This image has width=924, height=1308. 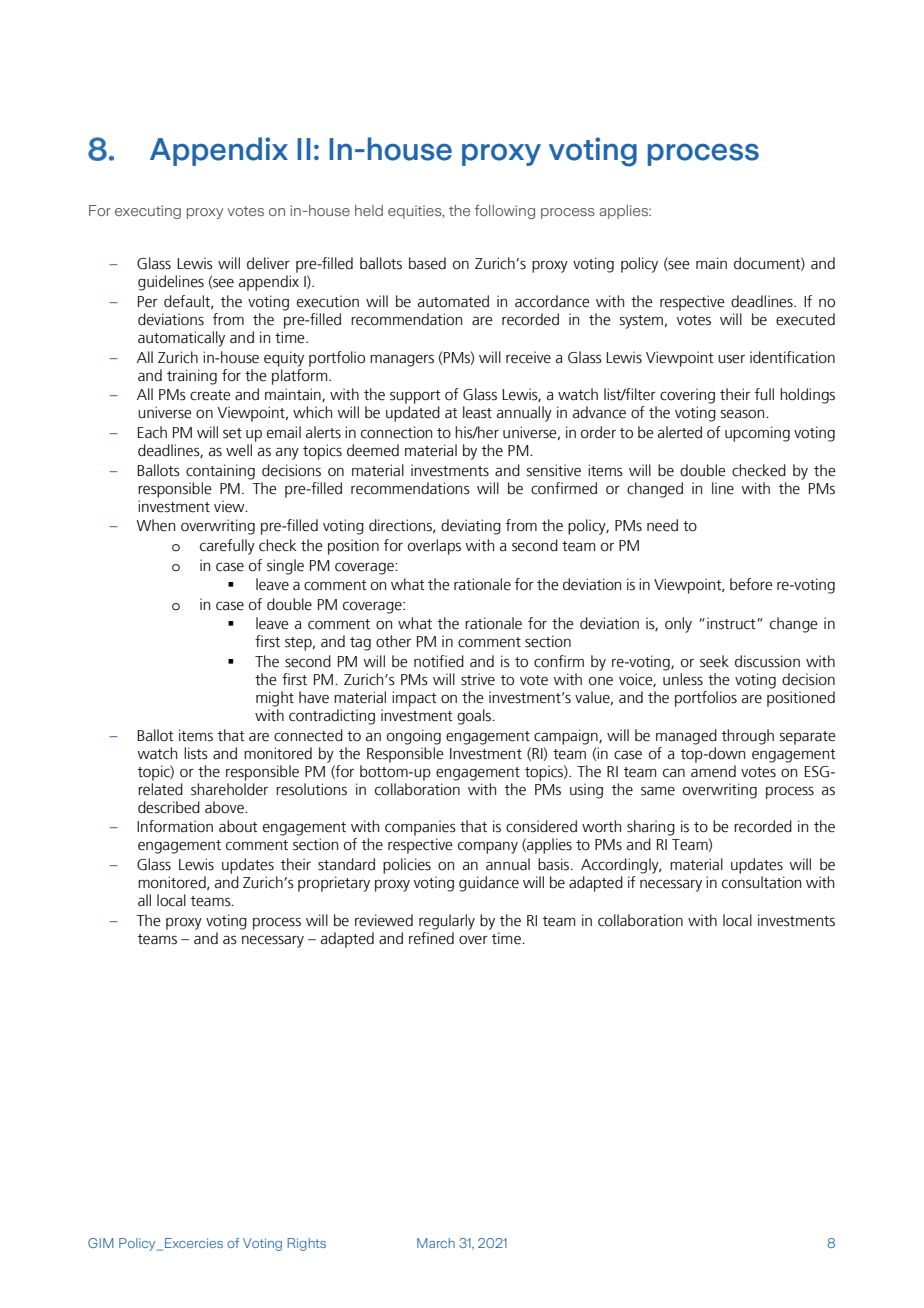 I want to click on might, so click(x=275, y=699).
